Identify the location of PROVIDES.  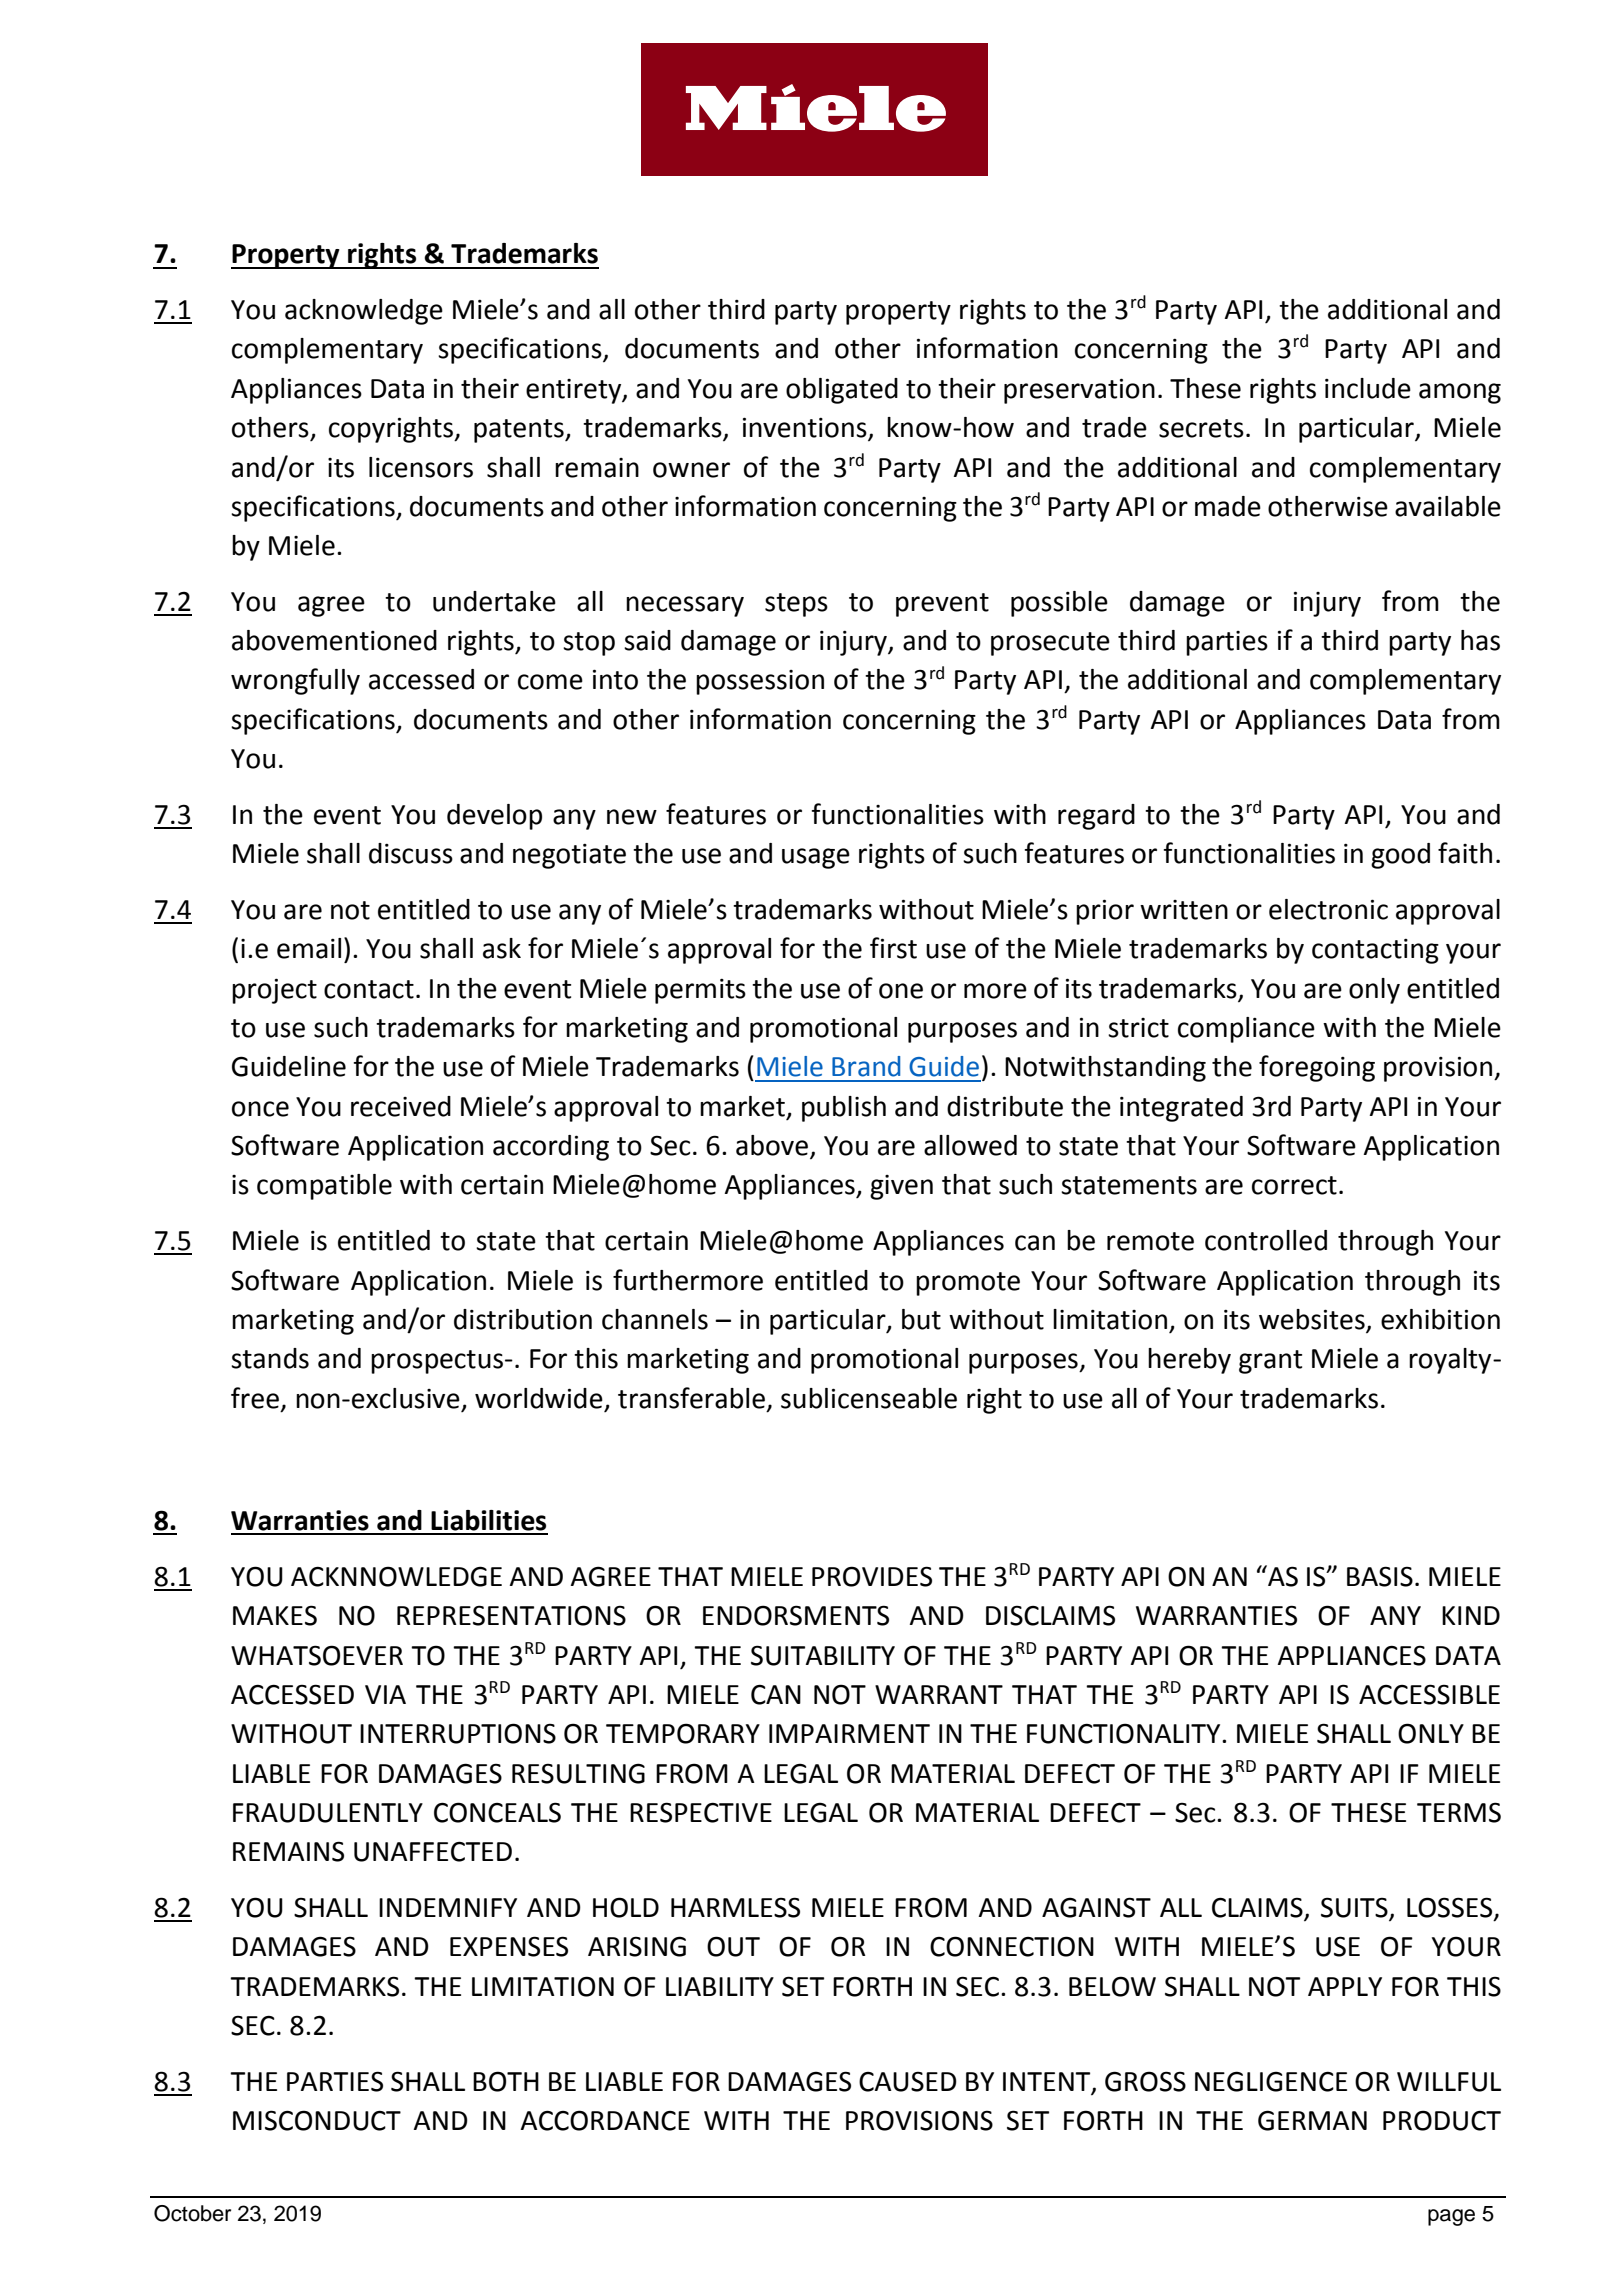
(872, 1576).
